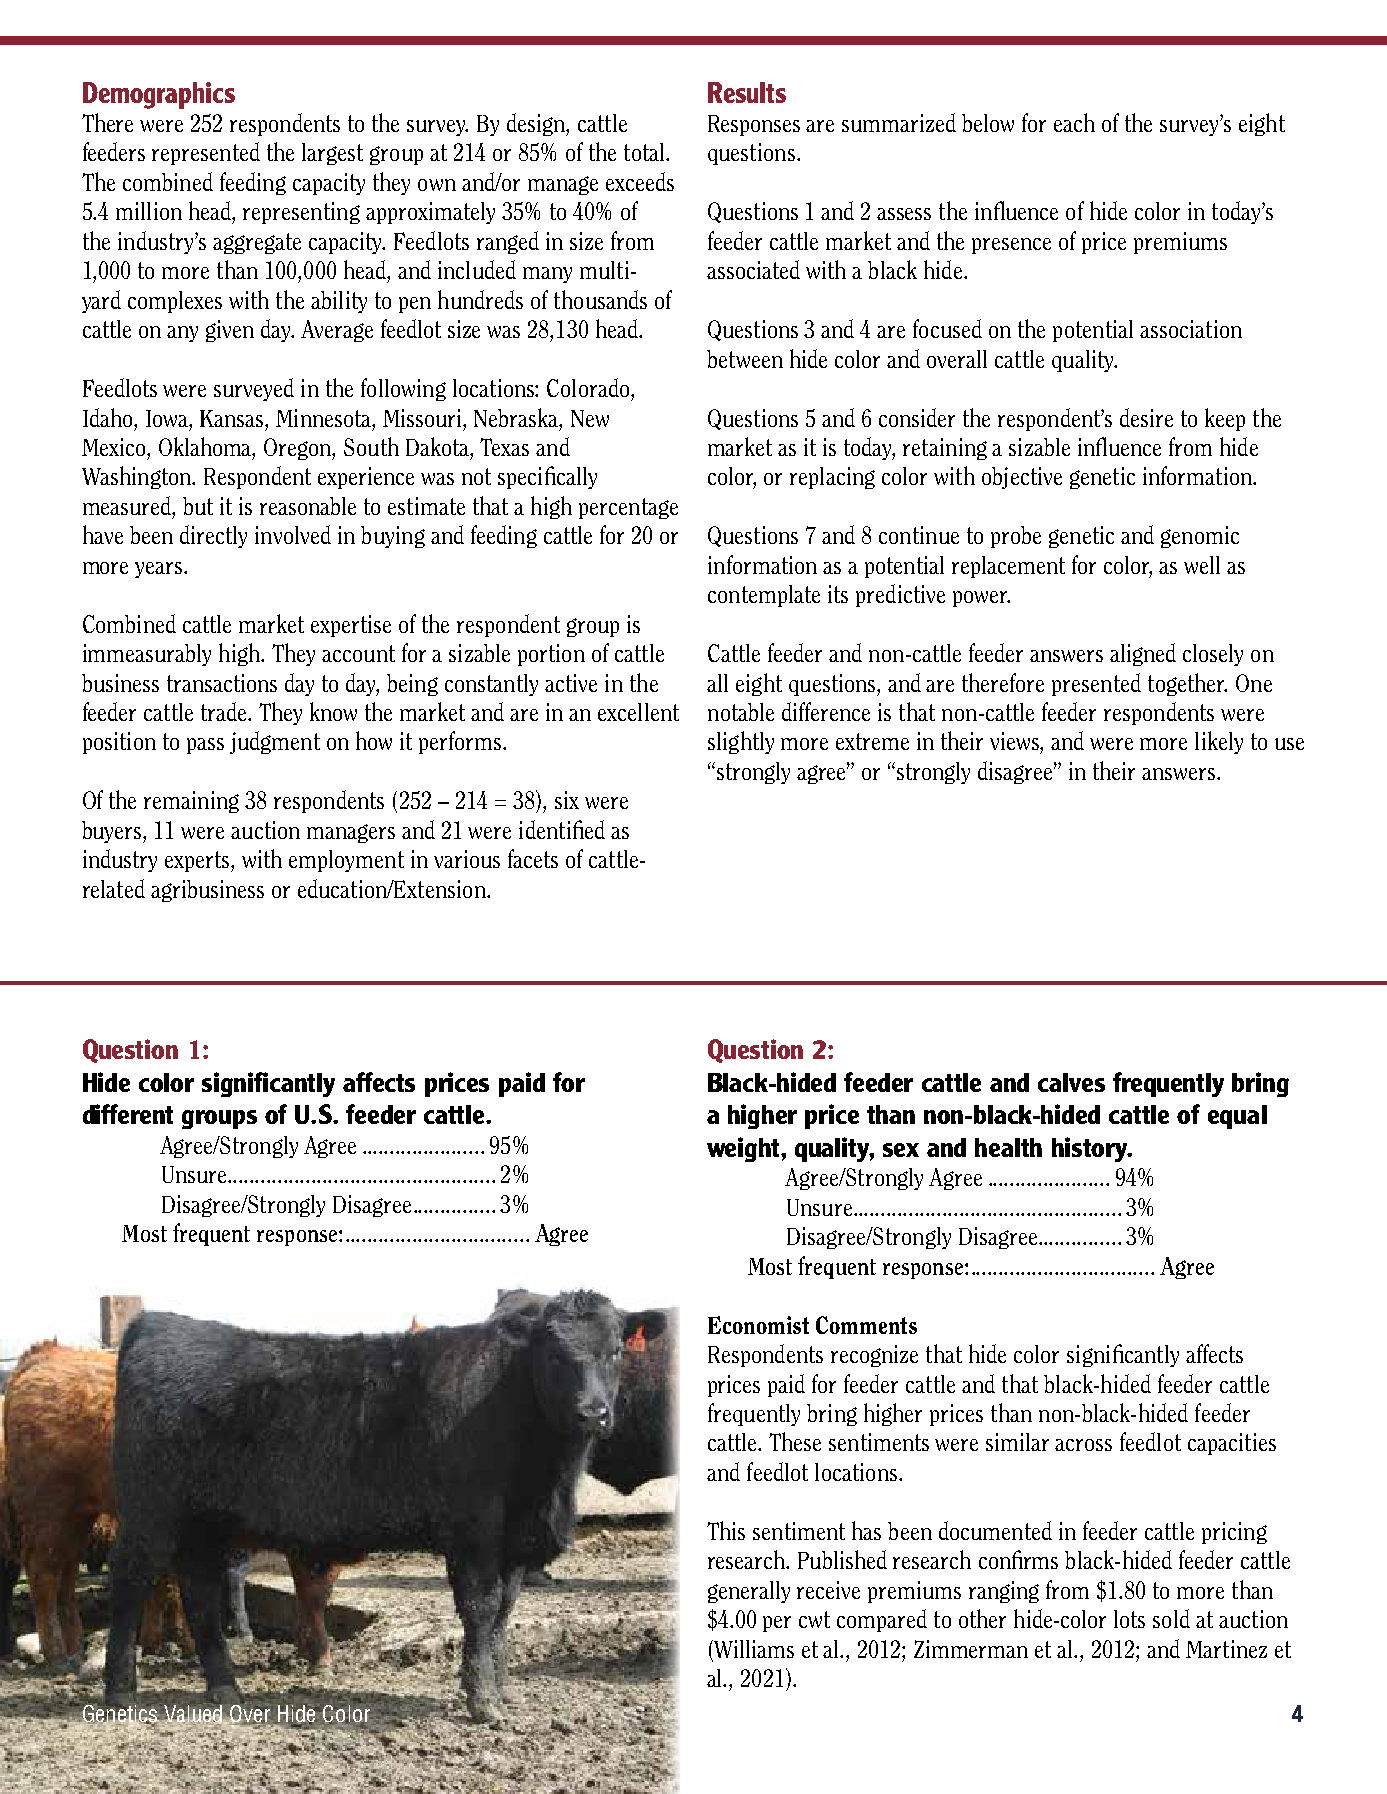  Describe the element at coordinates (901, 1150) in the image. I see `sex` at that location.
